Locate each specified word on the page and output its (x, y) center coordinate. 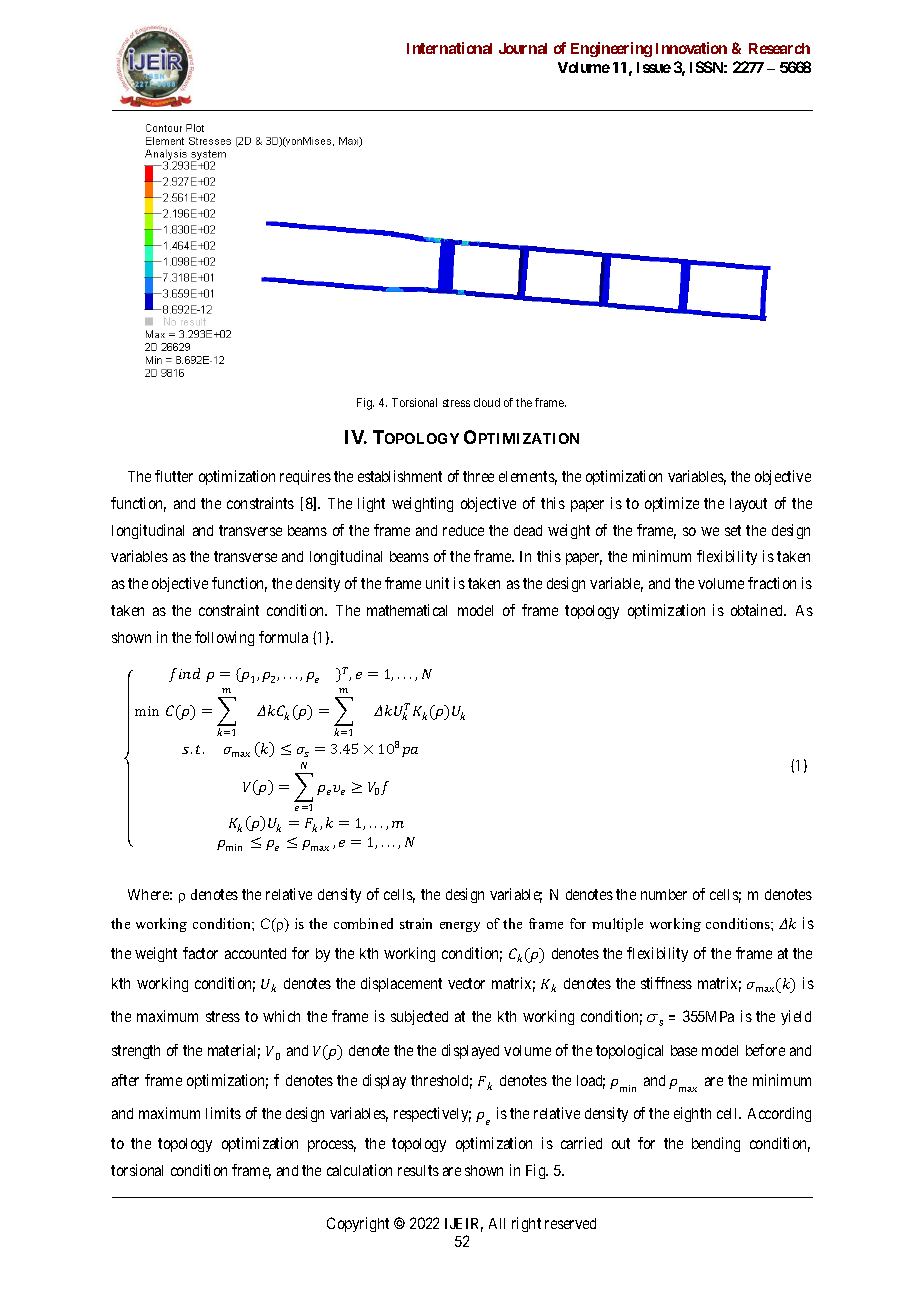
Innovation (691, 48)
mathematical (407, 610)
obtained (758, 610)
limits (223, 1113)
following (224, 638)
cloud (487, 402)
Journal (523, 48)
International (449, 48)
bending (716, 1144)
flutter (174, 476)
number (664, 894)
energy (460, 927)
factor (200, 953)
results (418, 1170)
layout (748, 505)
